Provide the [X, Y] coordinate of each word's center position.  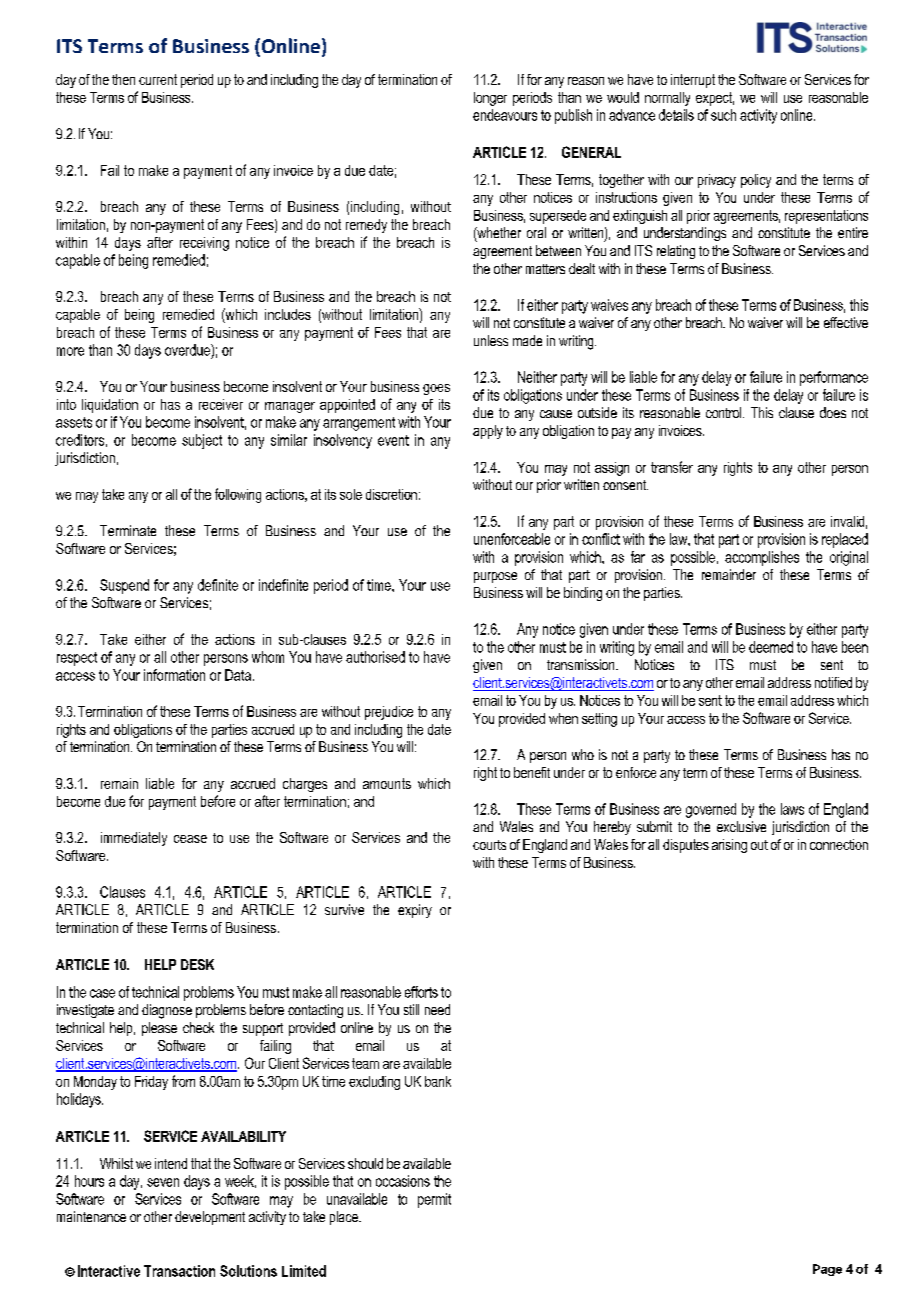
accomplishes [762, 558]
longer [490, 99]
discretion [391, 494]
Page [827, 1270]
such [723, 115]
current [158, 79]
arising [729, 846]
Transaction [179, 1271]
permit [434, 1200]
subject [202, 441]
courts [489, 845]
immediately [134, 839]
